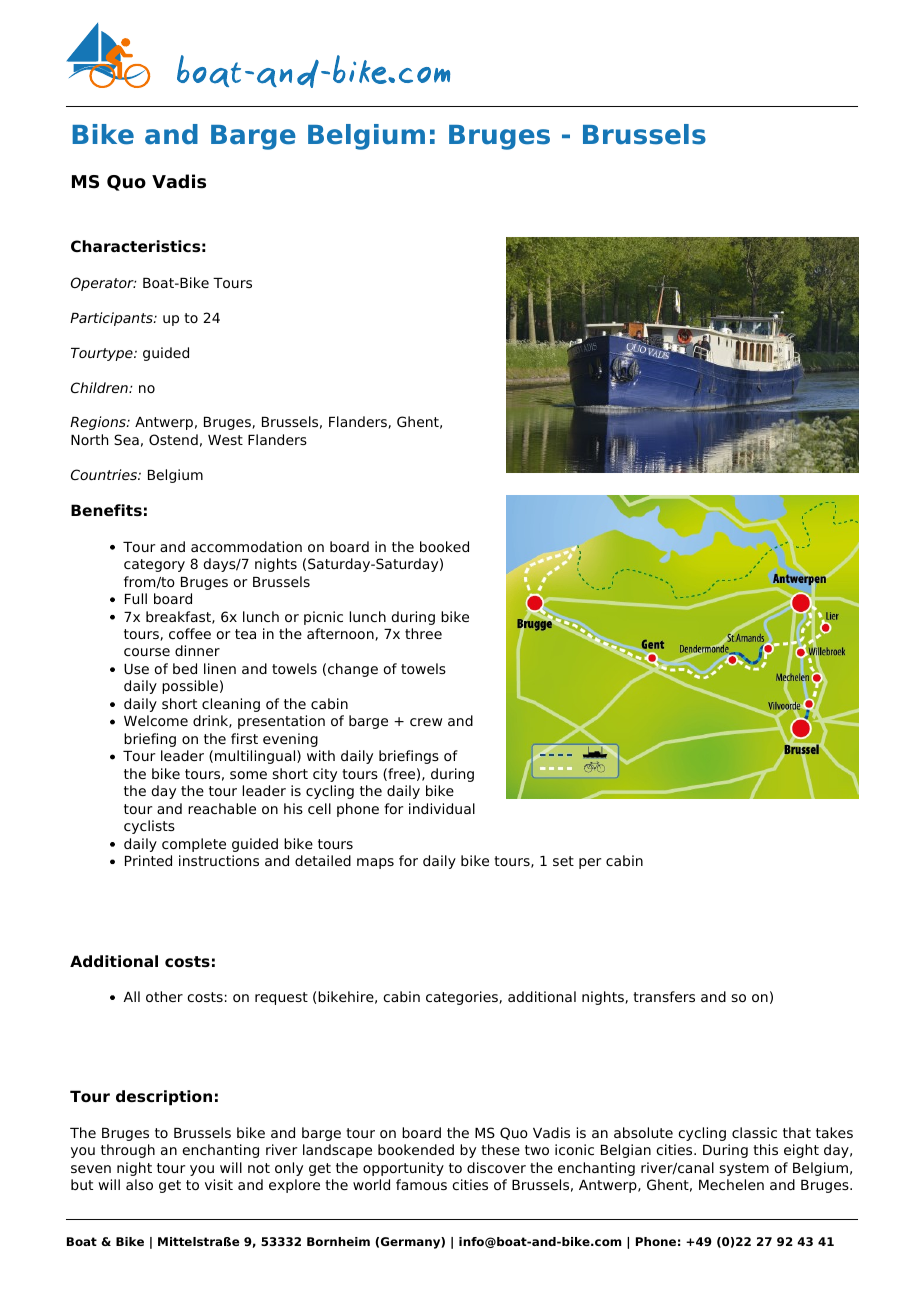 This document has height=1308, width=924. Describe the element at coordinates (444, 546) in the document. I see `booked` at that location.
